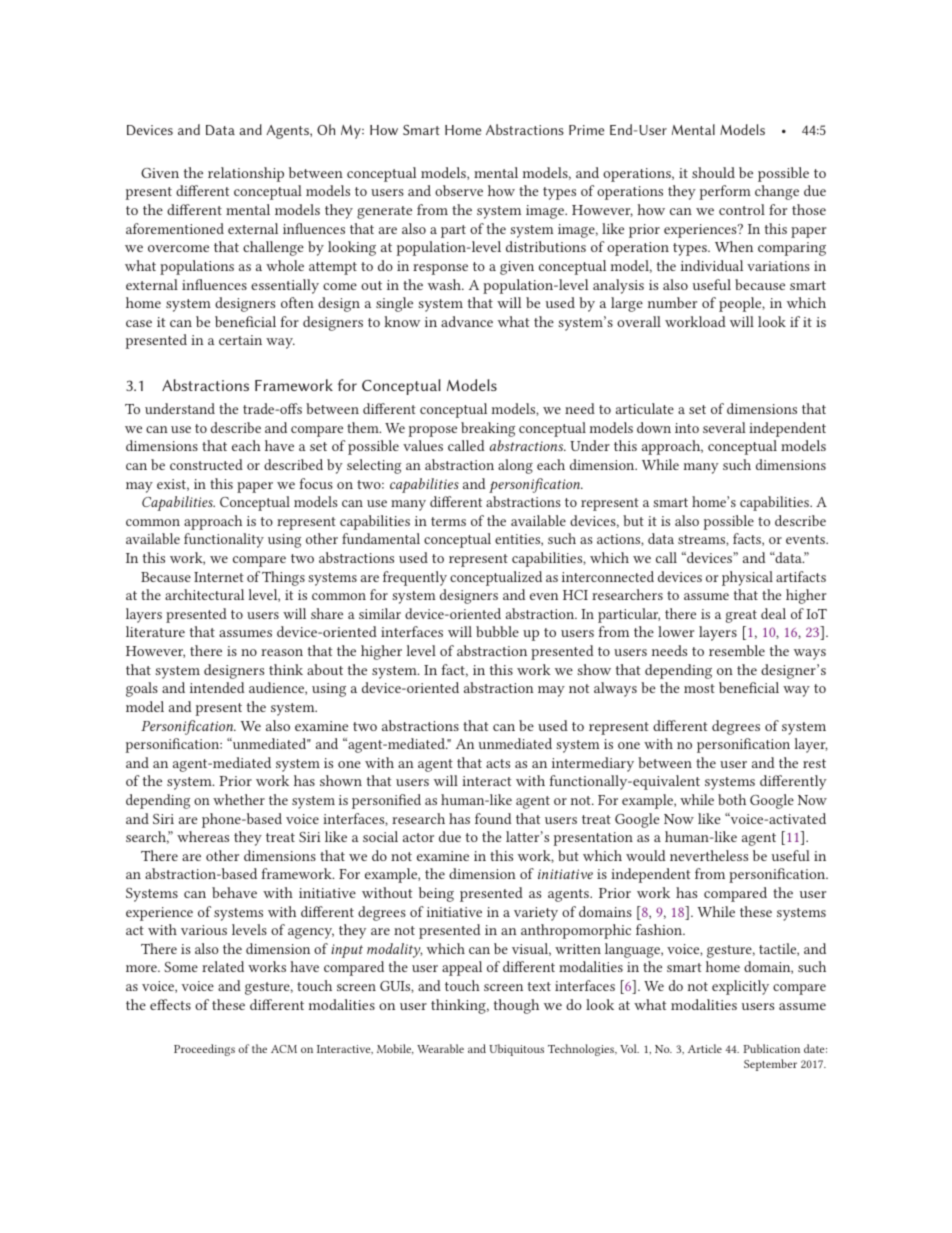 The height and width of the page is (1233, 952). I want to click on relationship, so click(246, 174).
